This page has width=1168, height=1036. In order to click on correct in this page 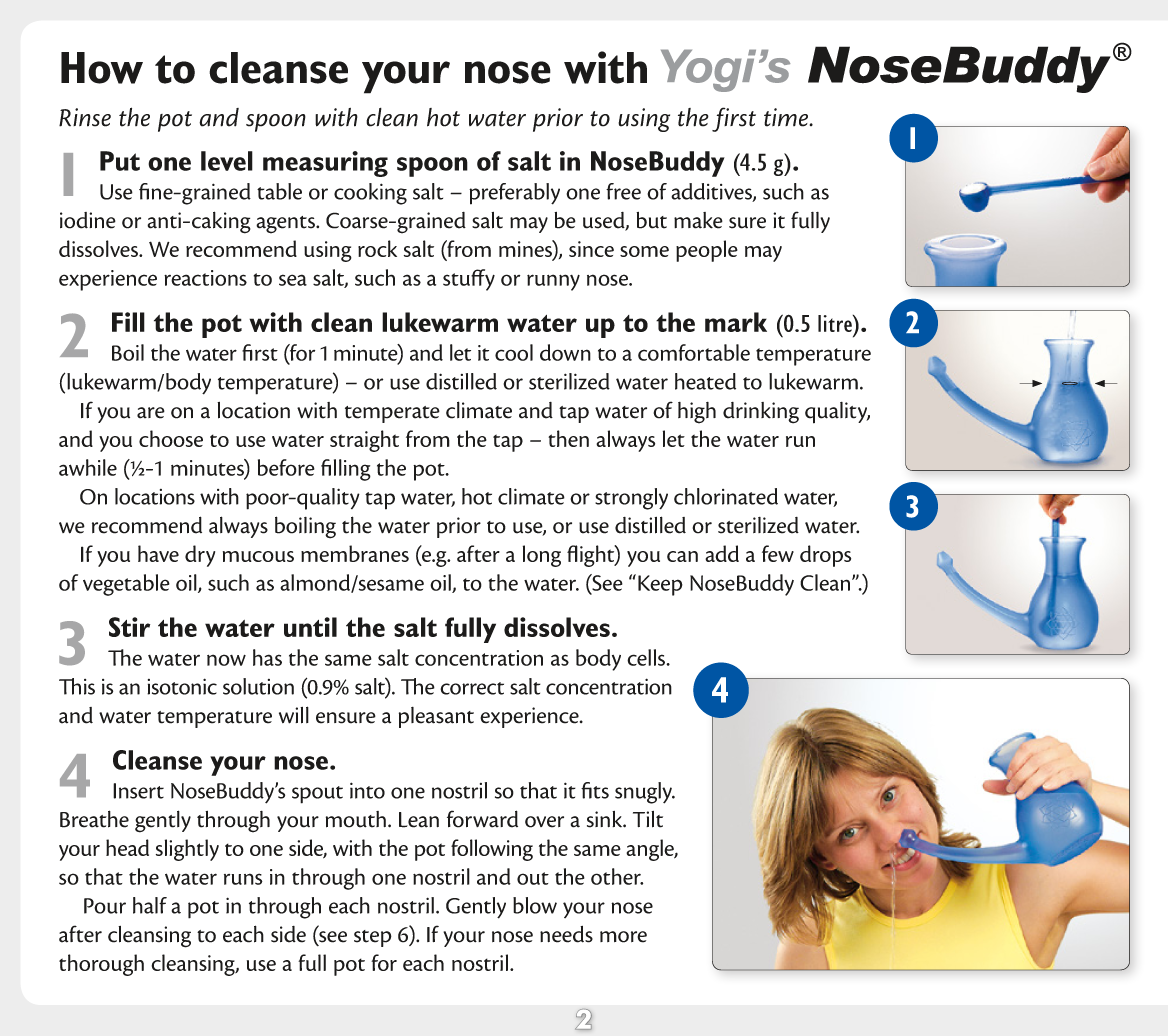, I will do `click(472, 688)`.
